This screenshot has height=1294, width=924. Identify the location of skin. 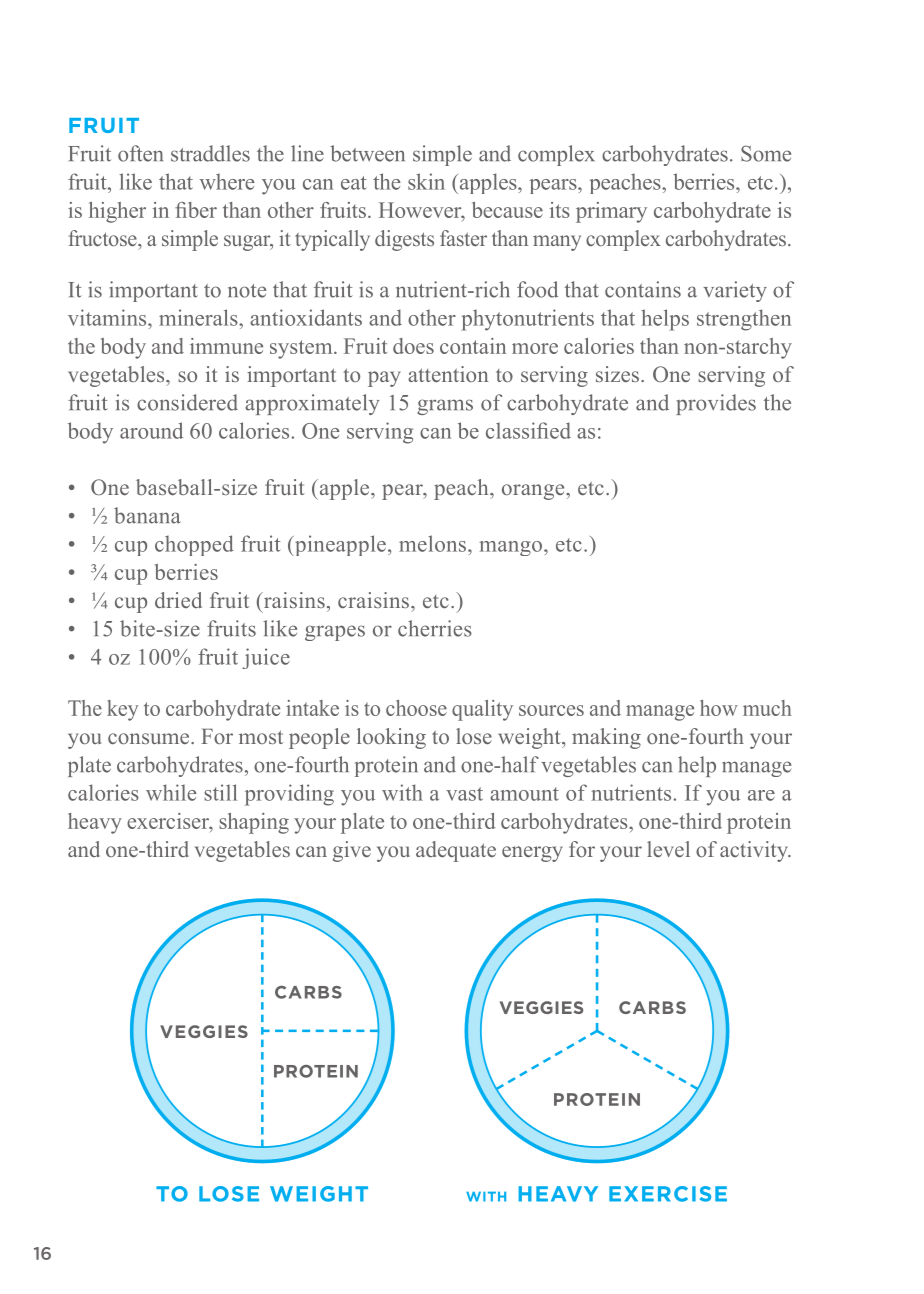
(426, 181).
